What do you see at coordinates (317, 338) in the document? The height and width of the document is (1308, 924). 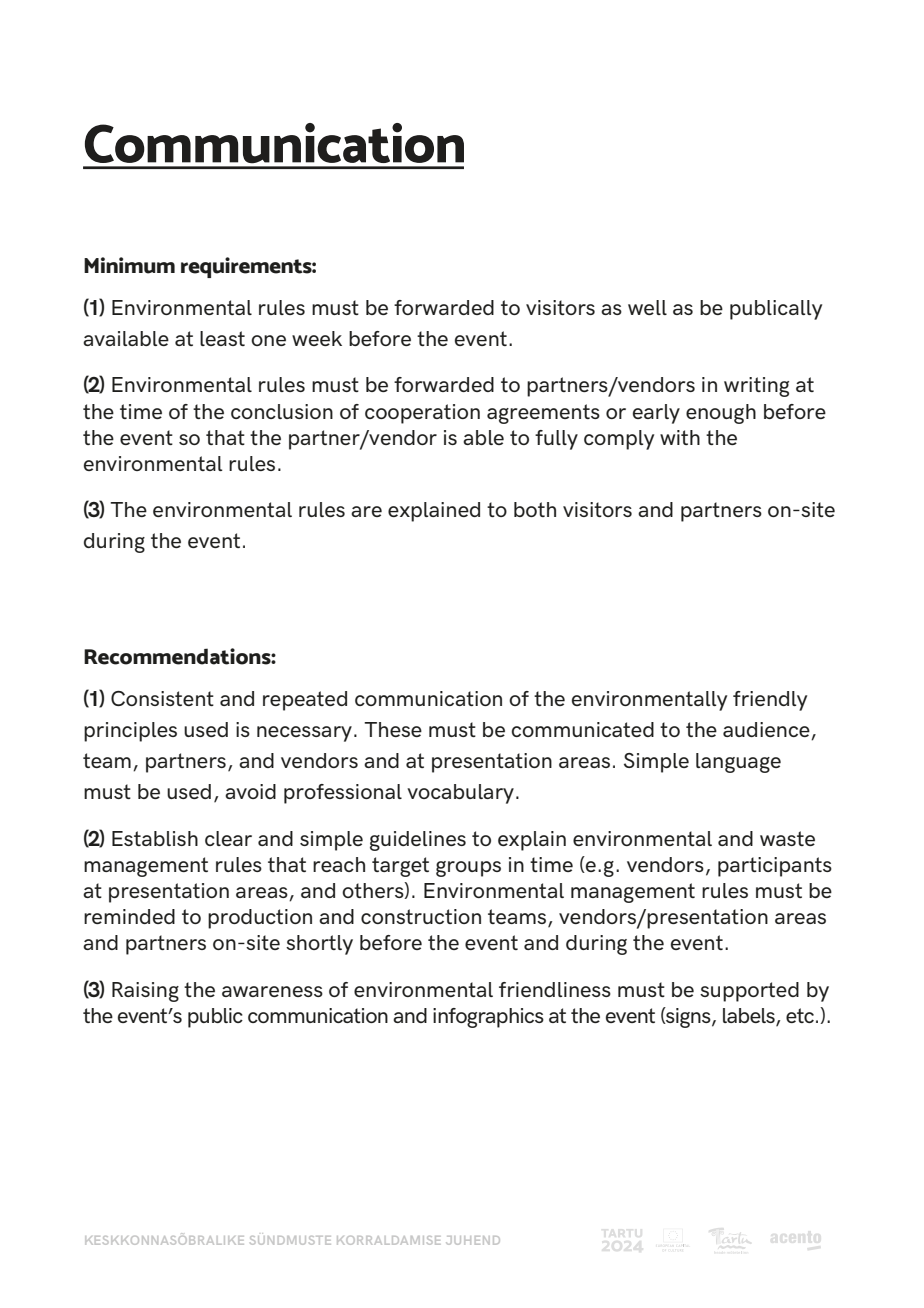 I see `week` at bounding box center [317, 338].
